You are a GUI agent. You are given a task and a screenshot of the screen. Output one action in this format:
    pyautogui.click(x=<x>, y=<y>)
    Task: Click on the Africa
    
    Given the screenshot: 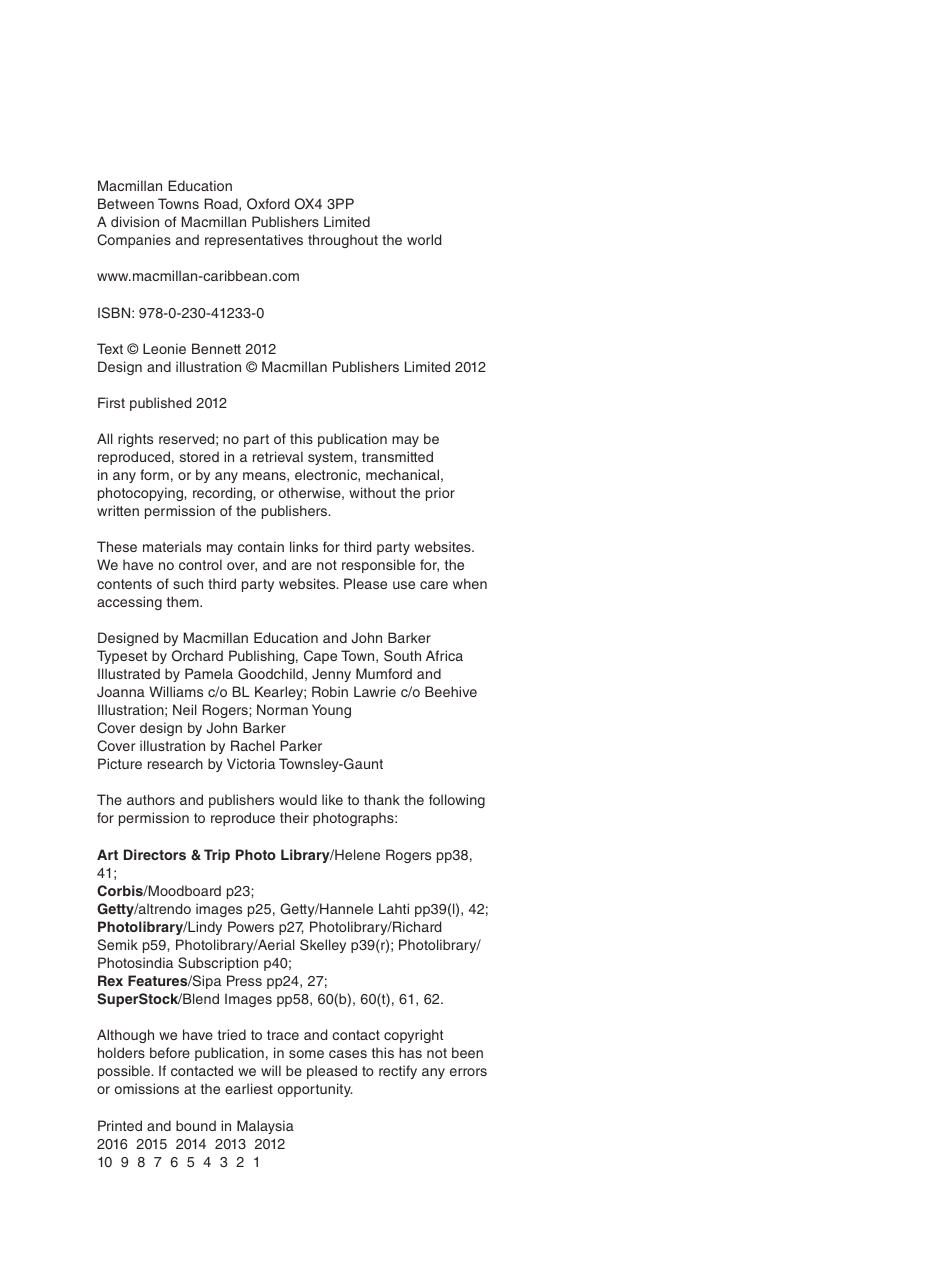 What is the action you would take?
    pyautogui.click(x=444, y=655)
